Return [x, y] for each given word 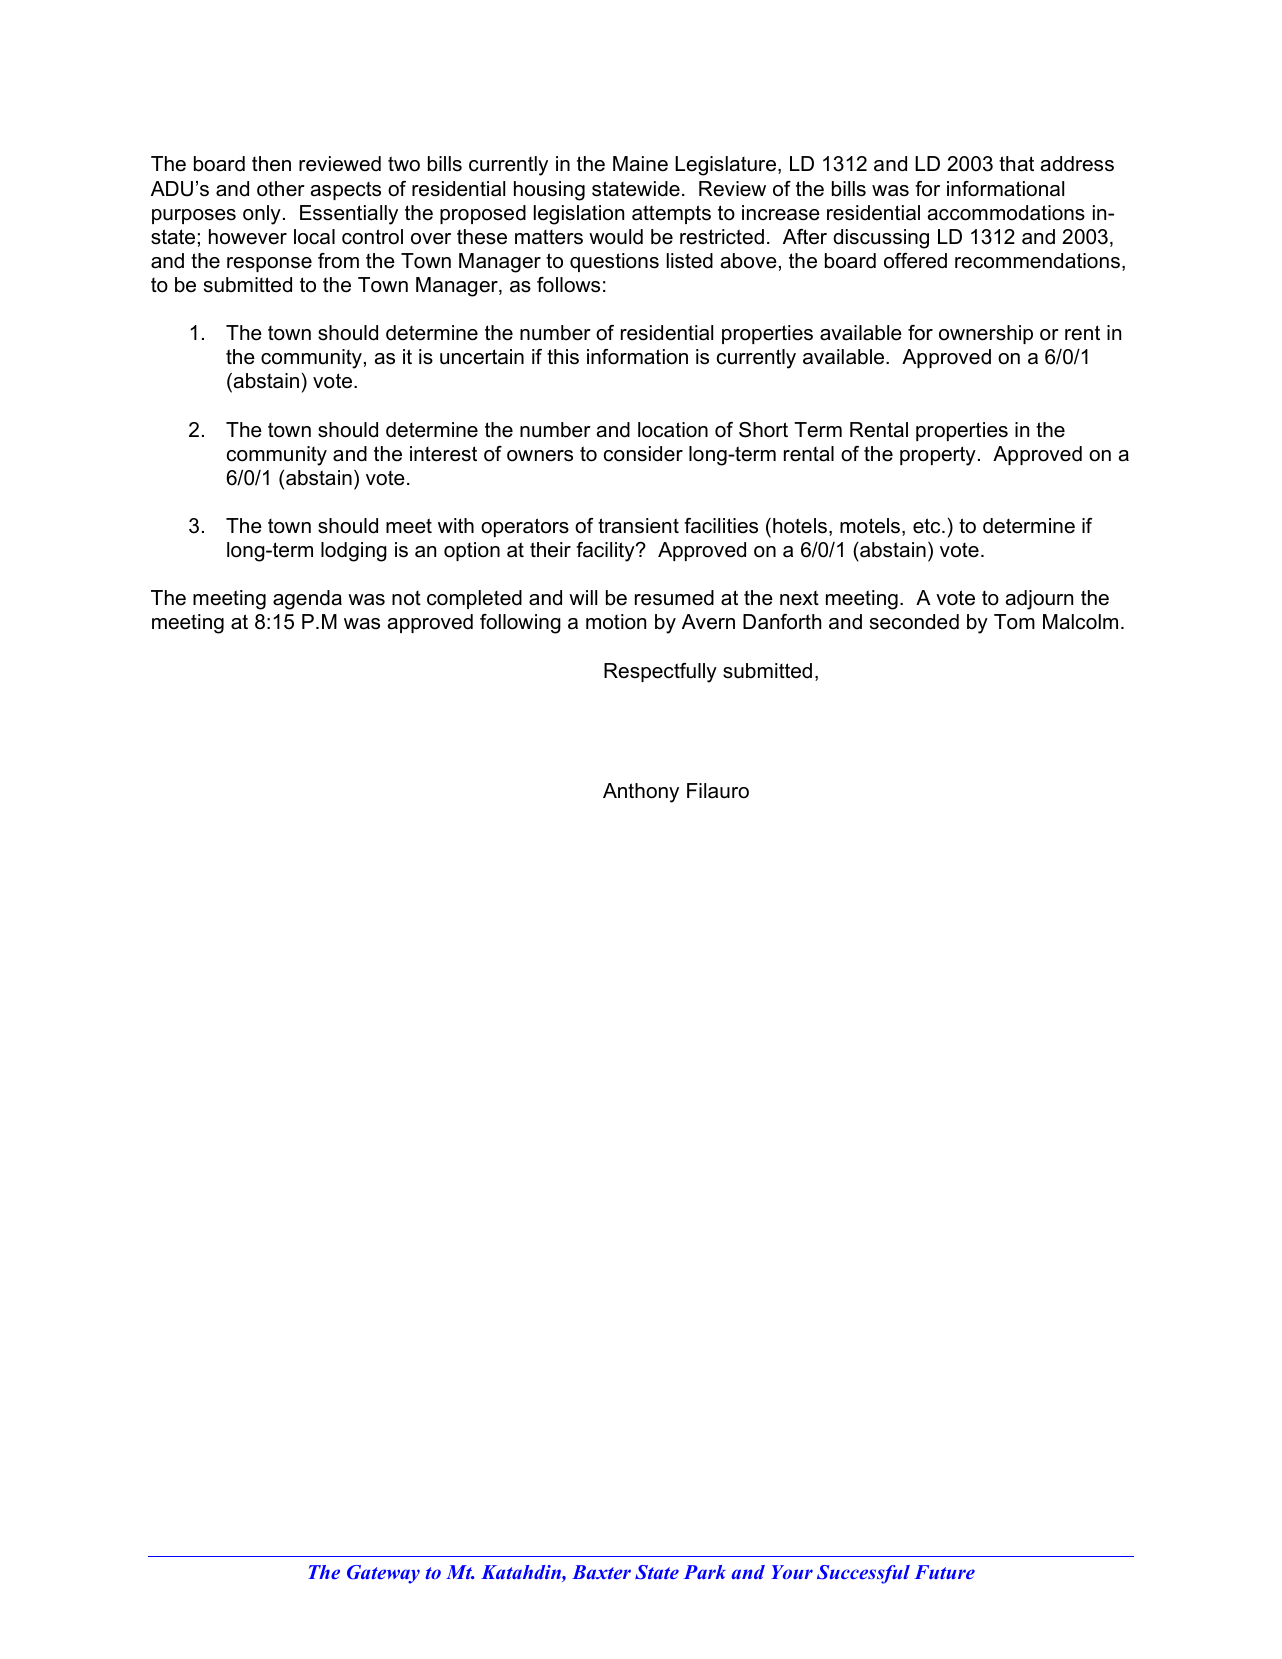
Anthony [641, 793]
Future [945, 1572]
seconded [914, 622]
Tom [1014, 622]
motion [616, 622]
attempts [671, 214]
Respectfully [660, 673]
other [281, 189]
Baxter [601, 1572]
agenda [307, 600]
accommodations [1006, 213]
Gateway [383, 1574]
